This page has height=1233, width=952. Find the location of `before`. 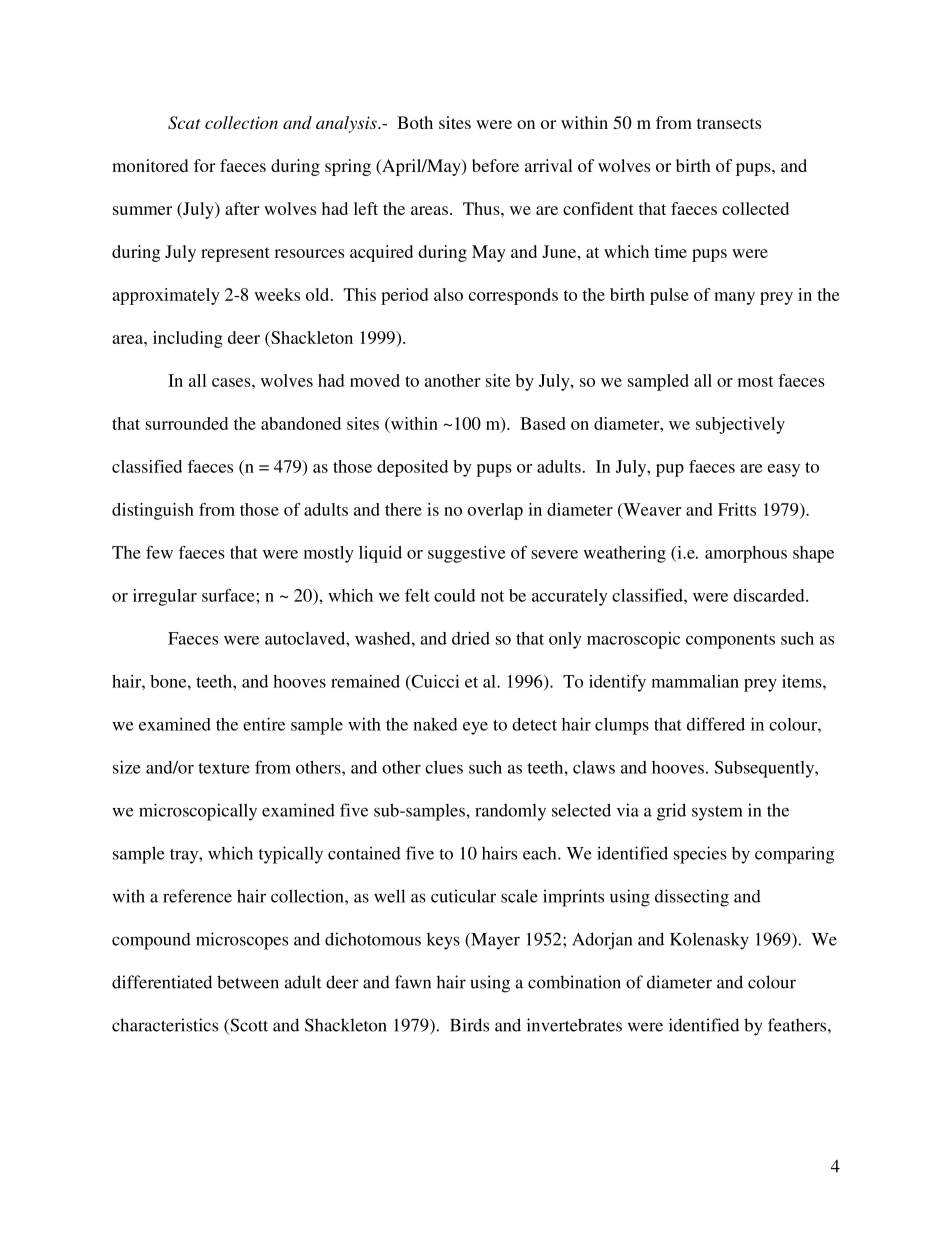

before is located at coordinates (495, 165).
